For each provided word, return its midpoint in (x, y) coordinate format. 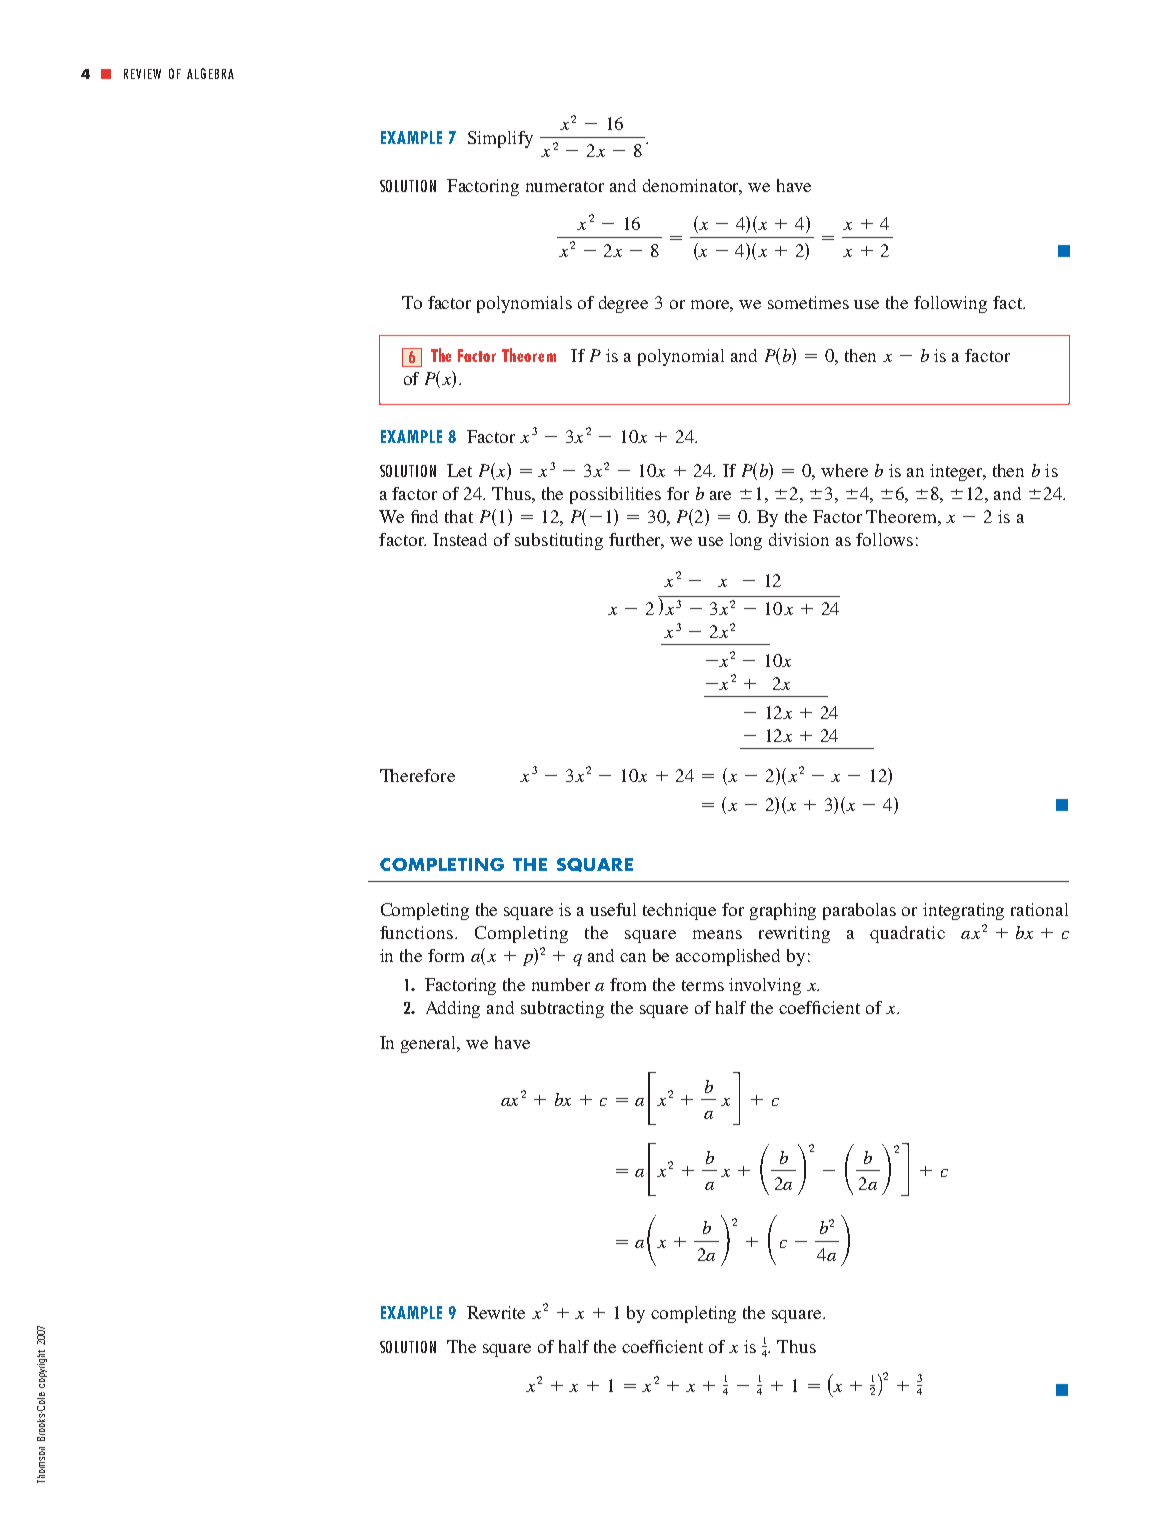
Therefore (417, 775)
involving (765, 986)
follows (884, 539)
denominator (692, 186)
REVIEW (142, 74)
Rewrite (496, 1312)
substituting (559, 541)
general (430, 1044)
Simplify (500, 139)
